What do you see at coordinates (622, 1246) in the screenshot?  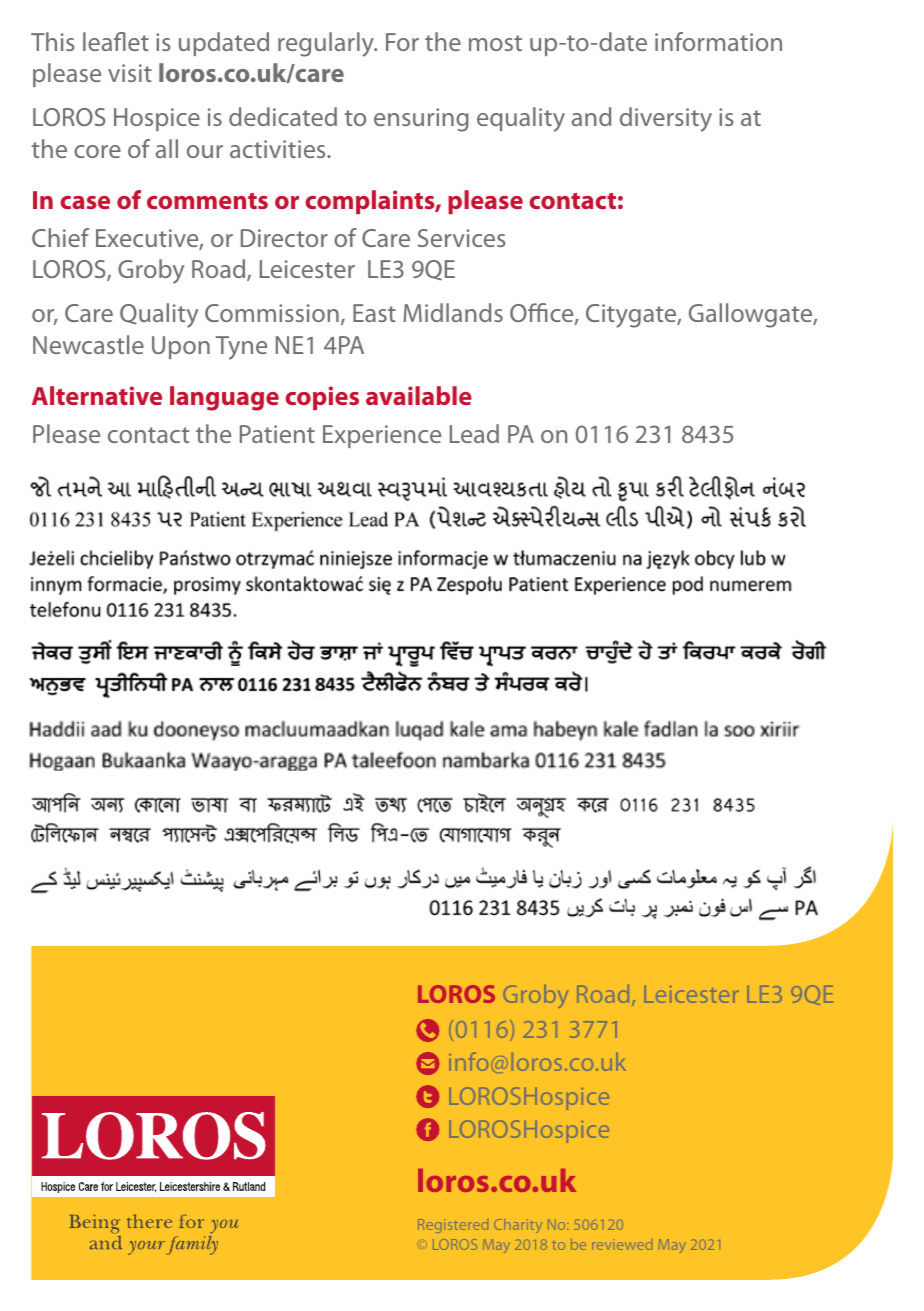 I see `reviewed` at bounding box center [622, 1246].
